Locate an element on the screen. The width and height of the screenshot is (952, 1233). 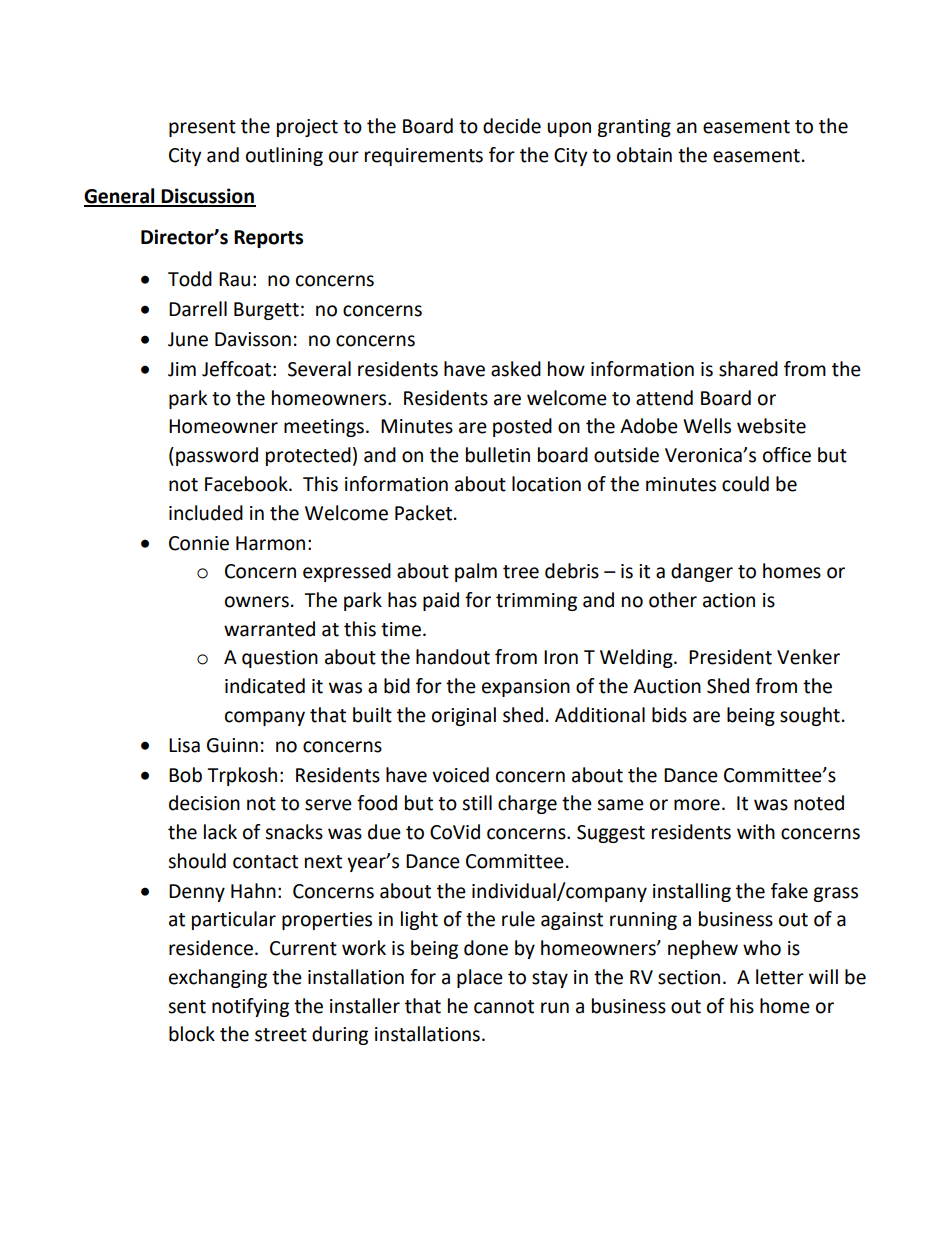
decide is located at coordinates (512, 126).
